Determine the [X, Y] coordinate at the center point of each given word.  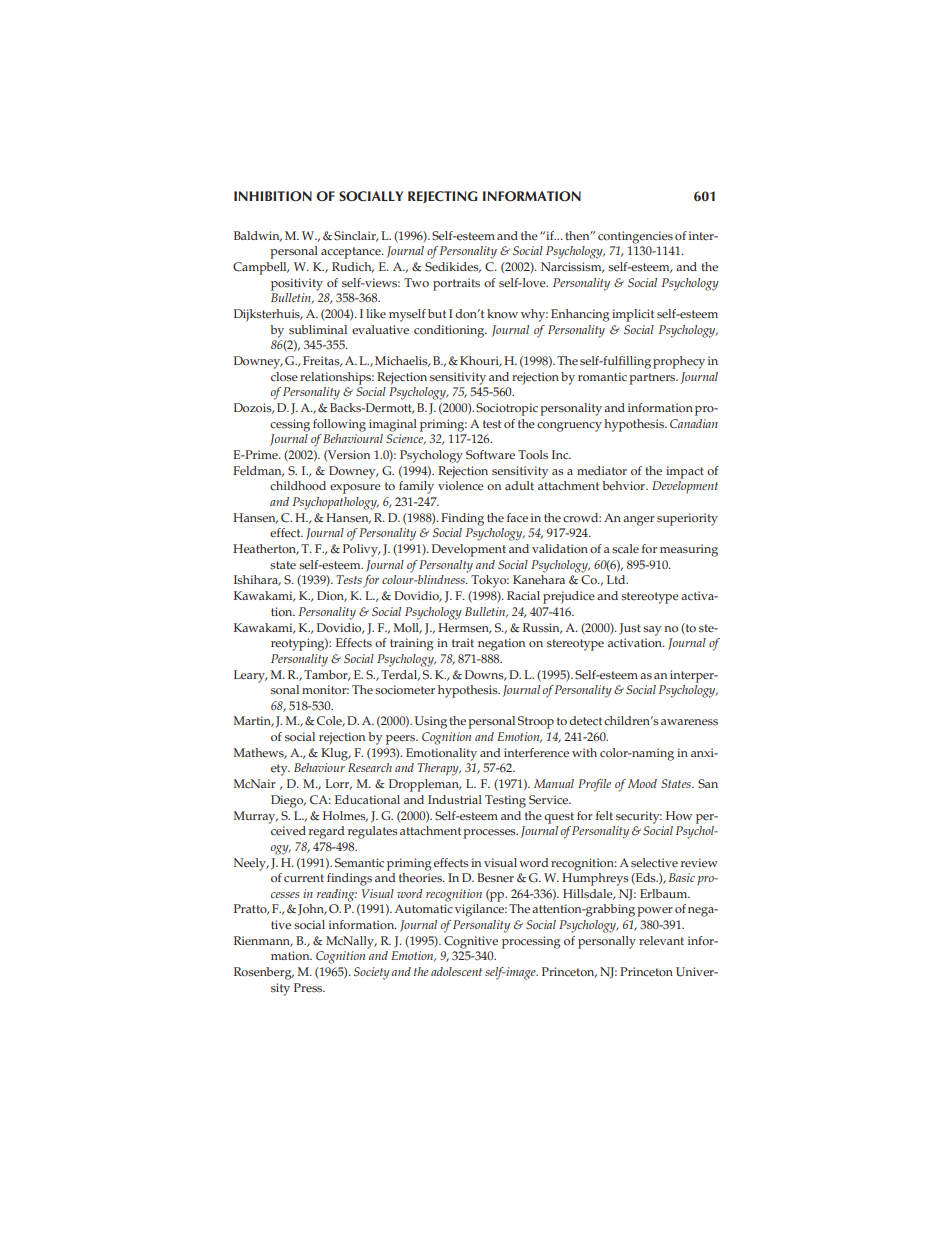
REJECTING [443, 197]
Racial [523, 596]
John [312, 910]
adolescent [456, 971]
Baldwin [258, 236]
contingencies [635, 237]
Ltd [617, 579]
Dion [331, 596]
